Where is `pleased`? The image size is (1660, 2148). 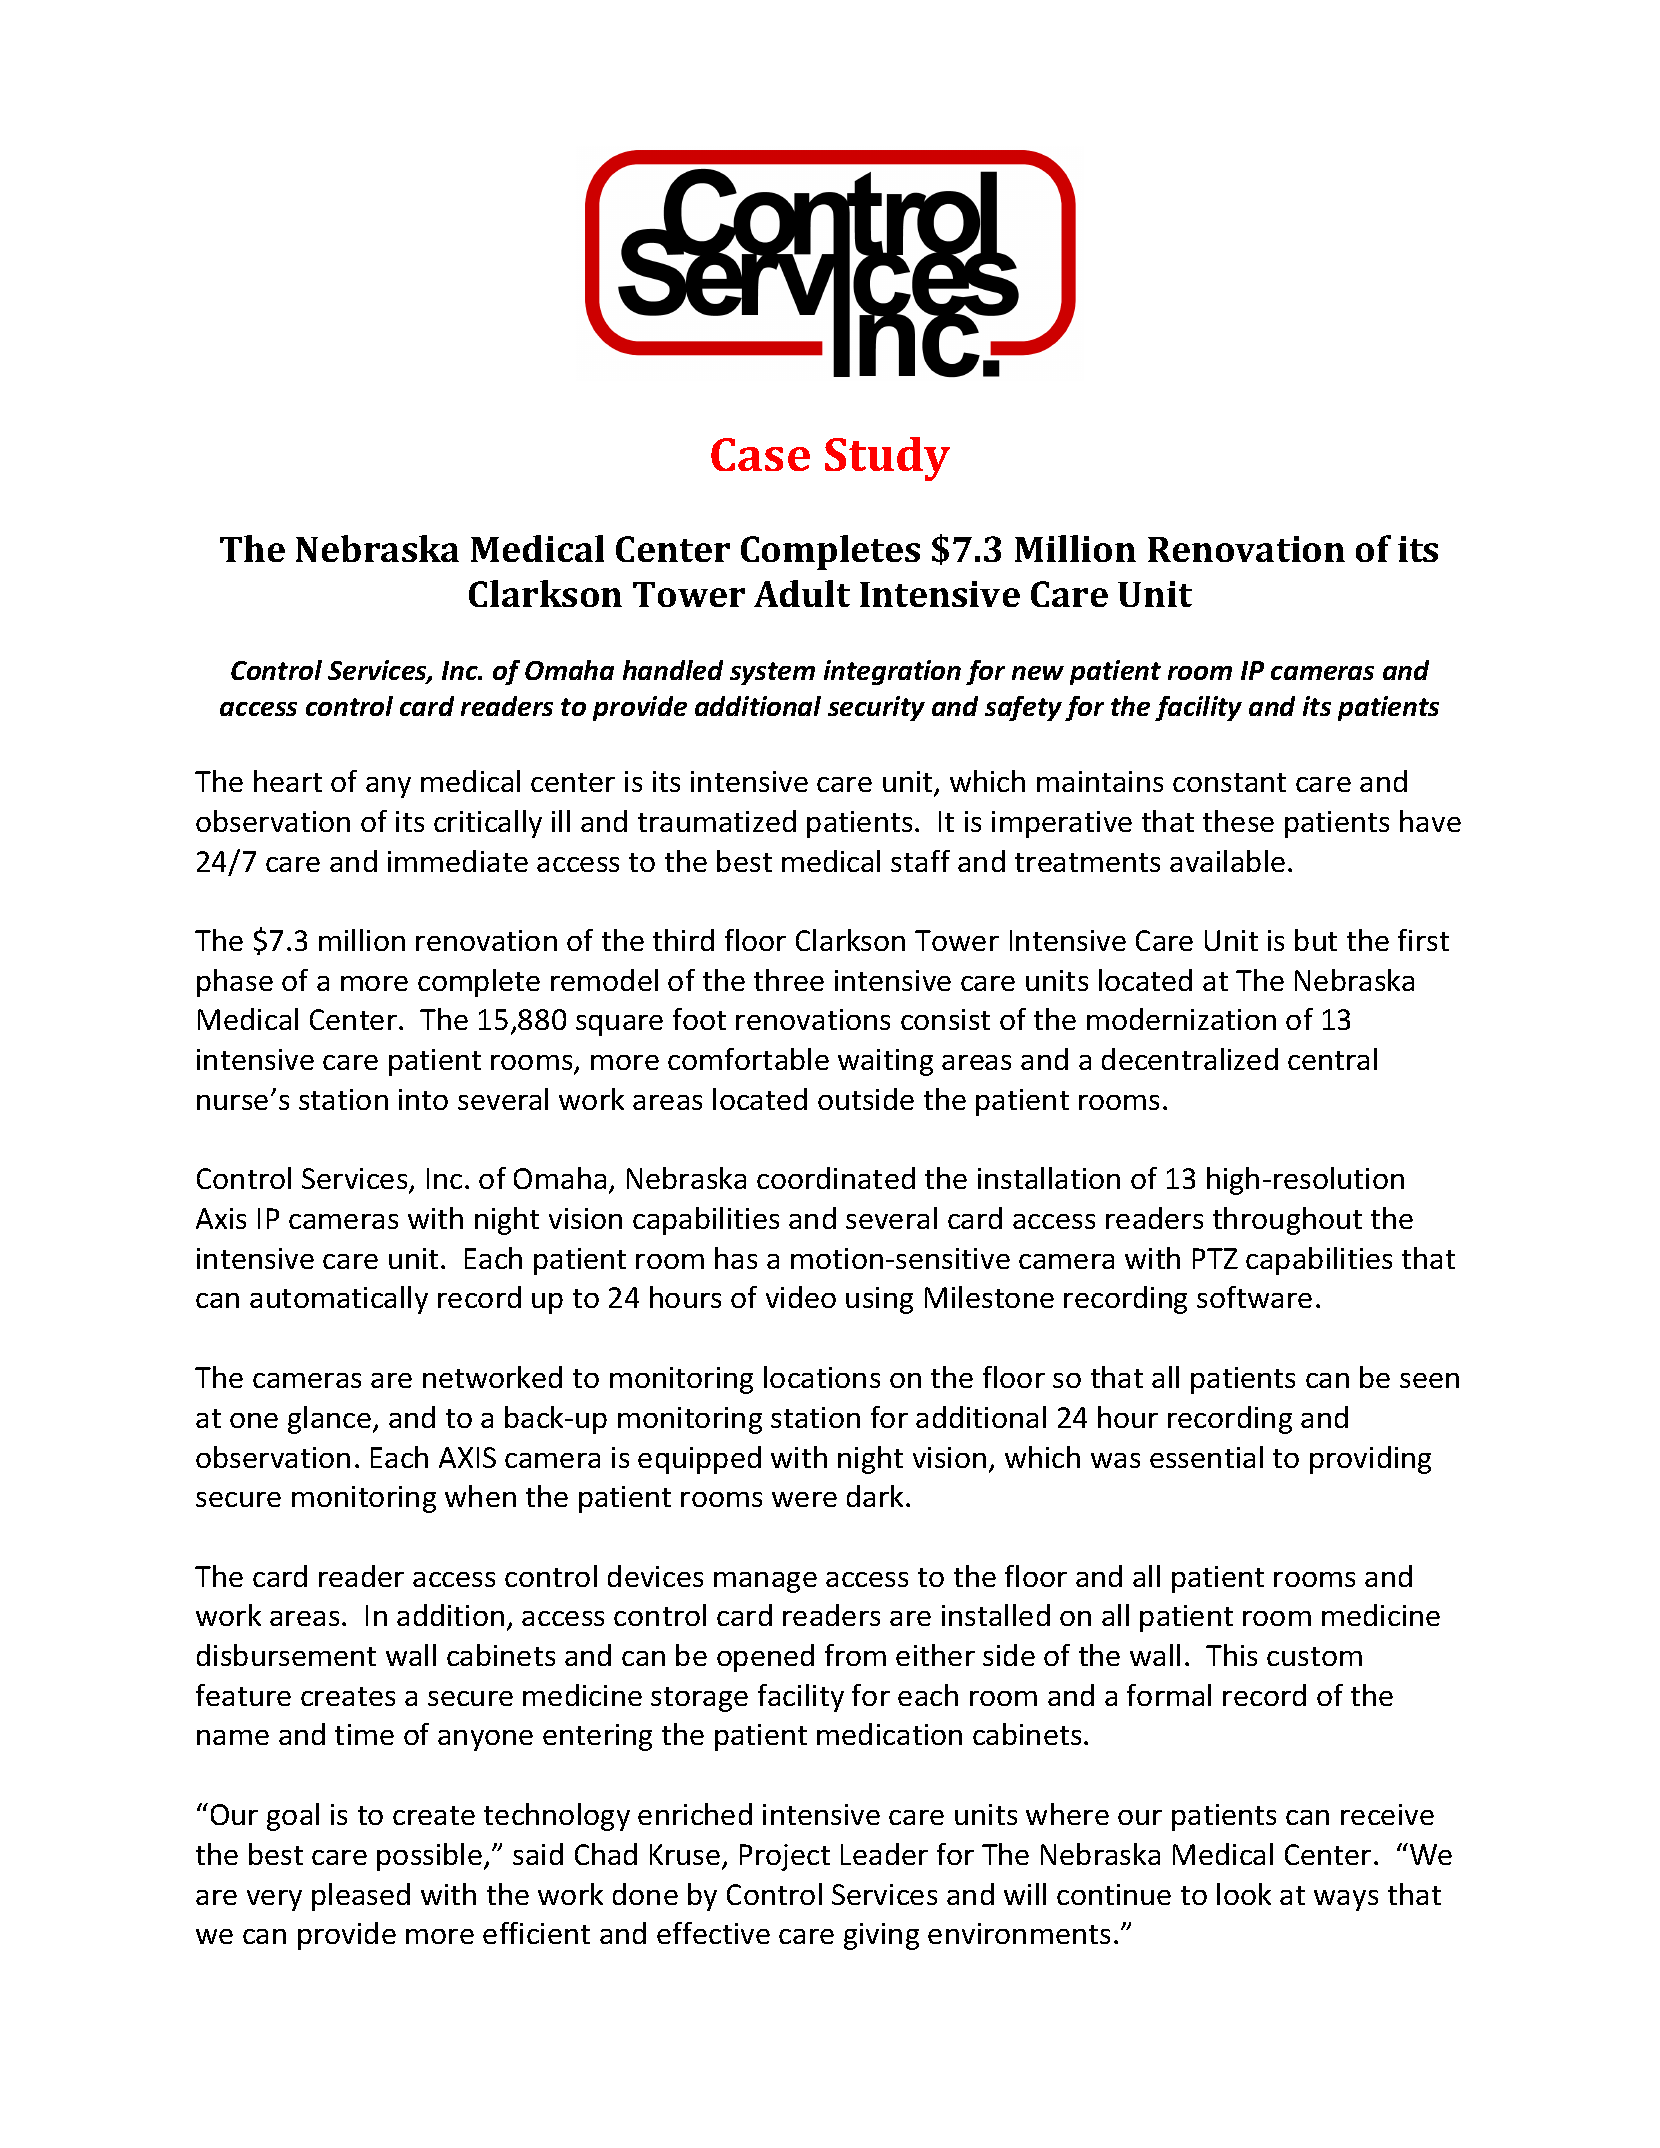
pleased is located at coordinates (361, 1897).
